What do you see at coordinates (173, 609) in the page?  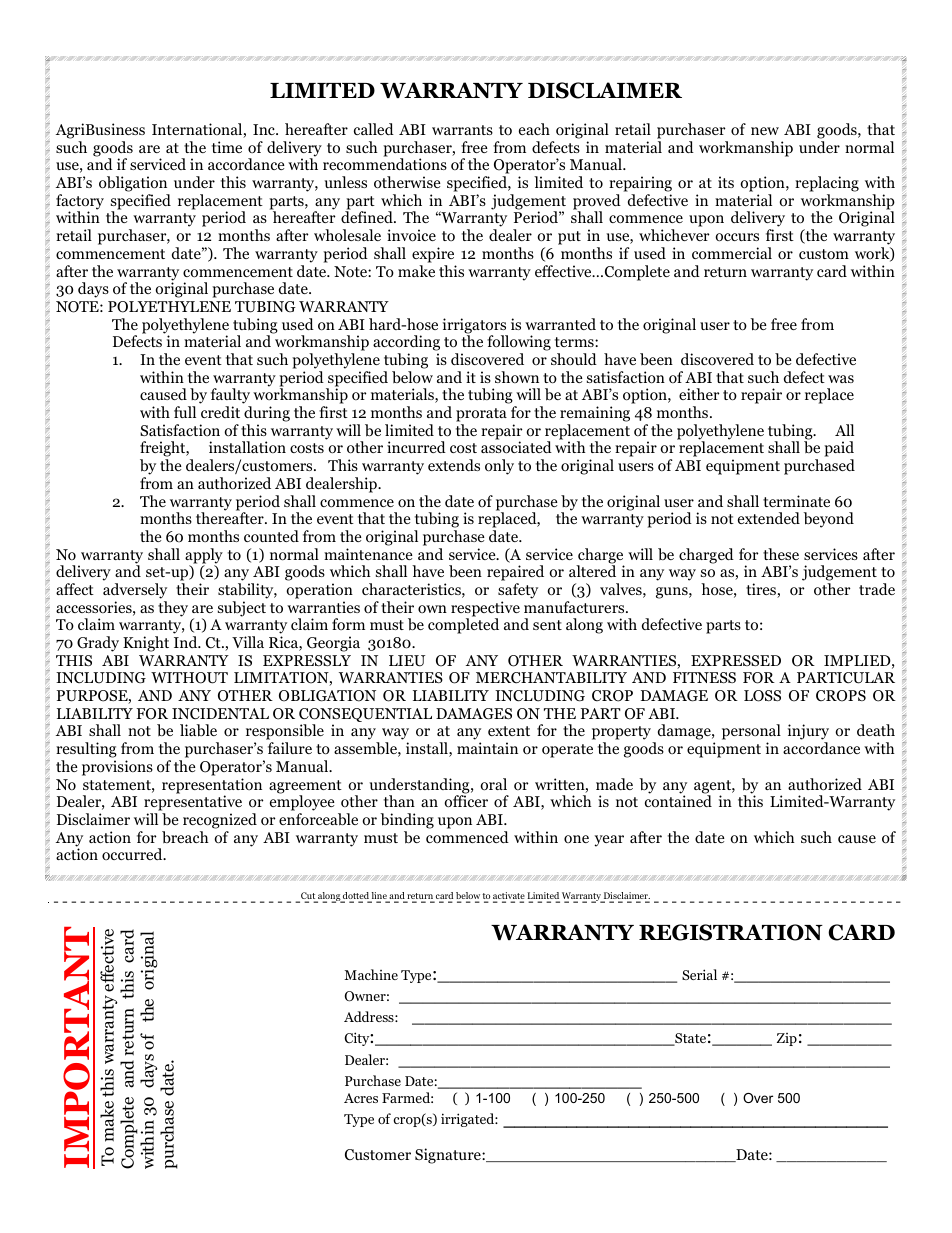 I see `they` at bounding box center [173, 609].
